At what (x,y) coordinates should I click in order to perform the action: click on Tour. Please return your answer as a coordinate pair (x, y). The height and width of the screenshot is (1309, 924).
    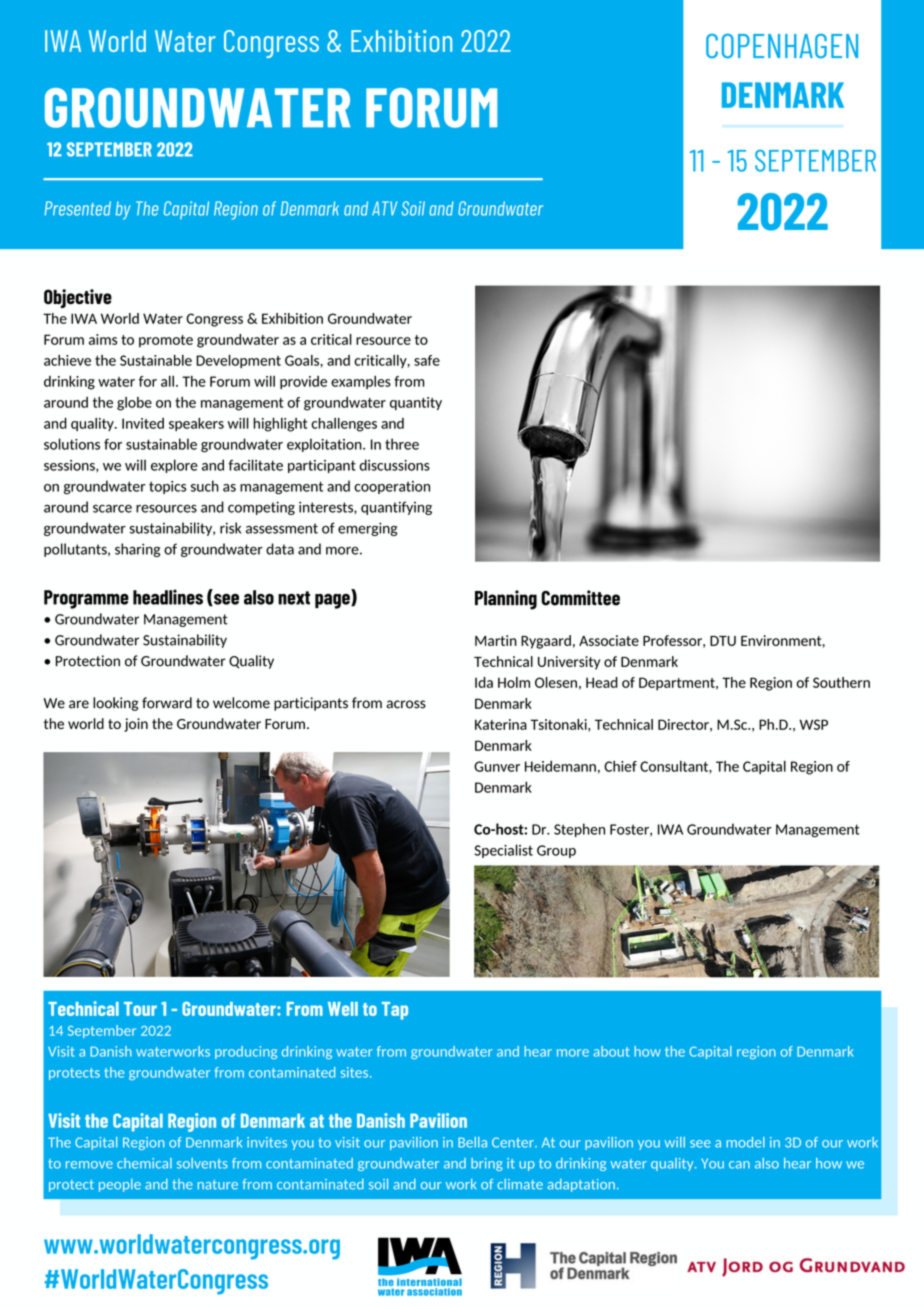
    Looking at the image, I should click on (140, 1009).
